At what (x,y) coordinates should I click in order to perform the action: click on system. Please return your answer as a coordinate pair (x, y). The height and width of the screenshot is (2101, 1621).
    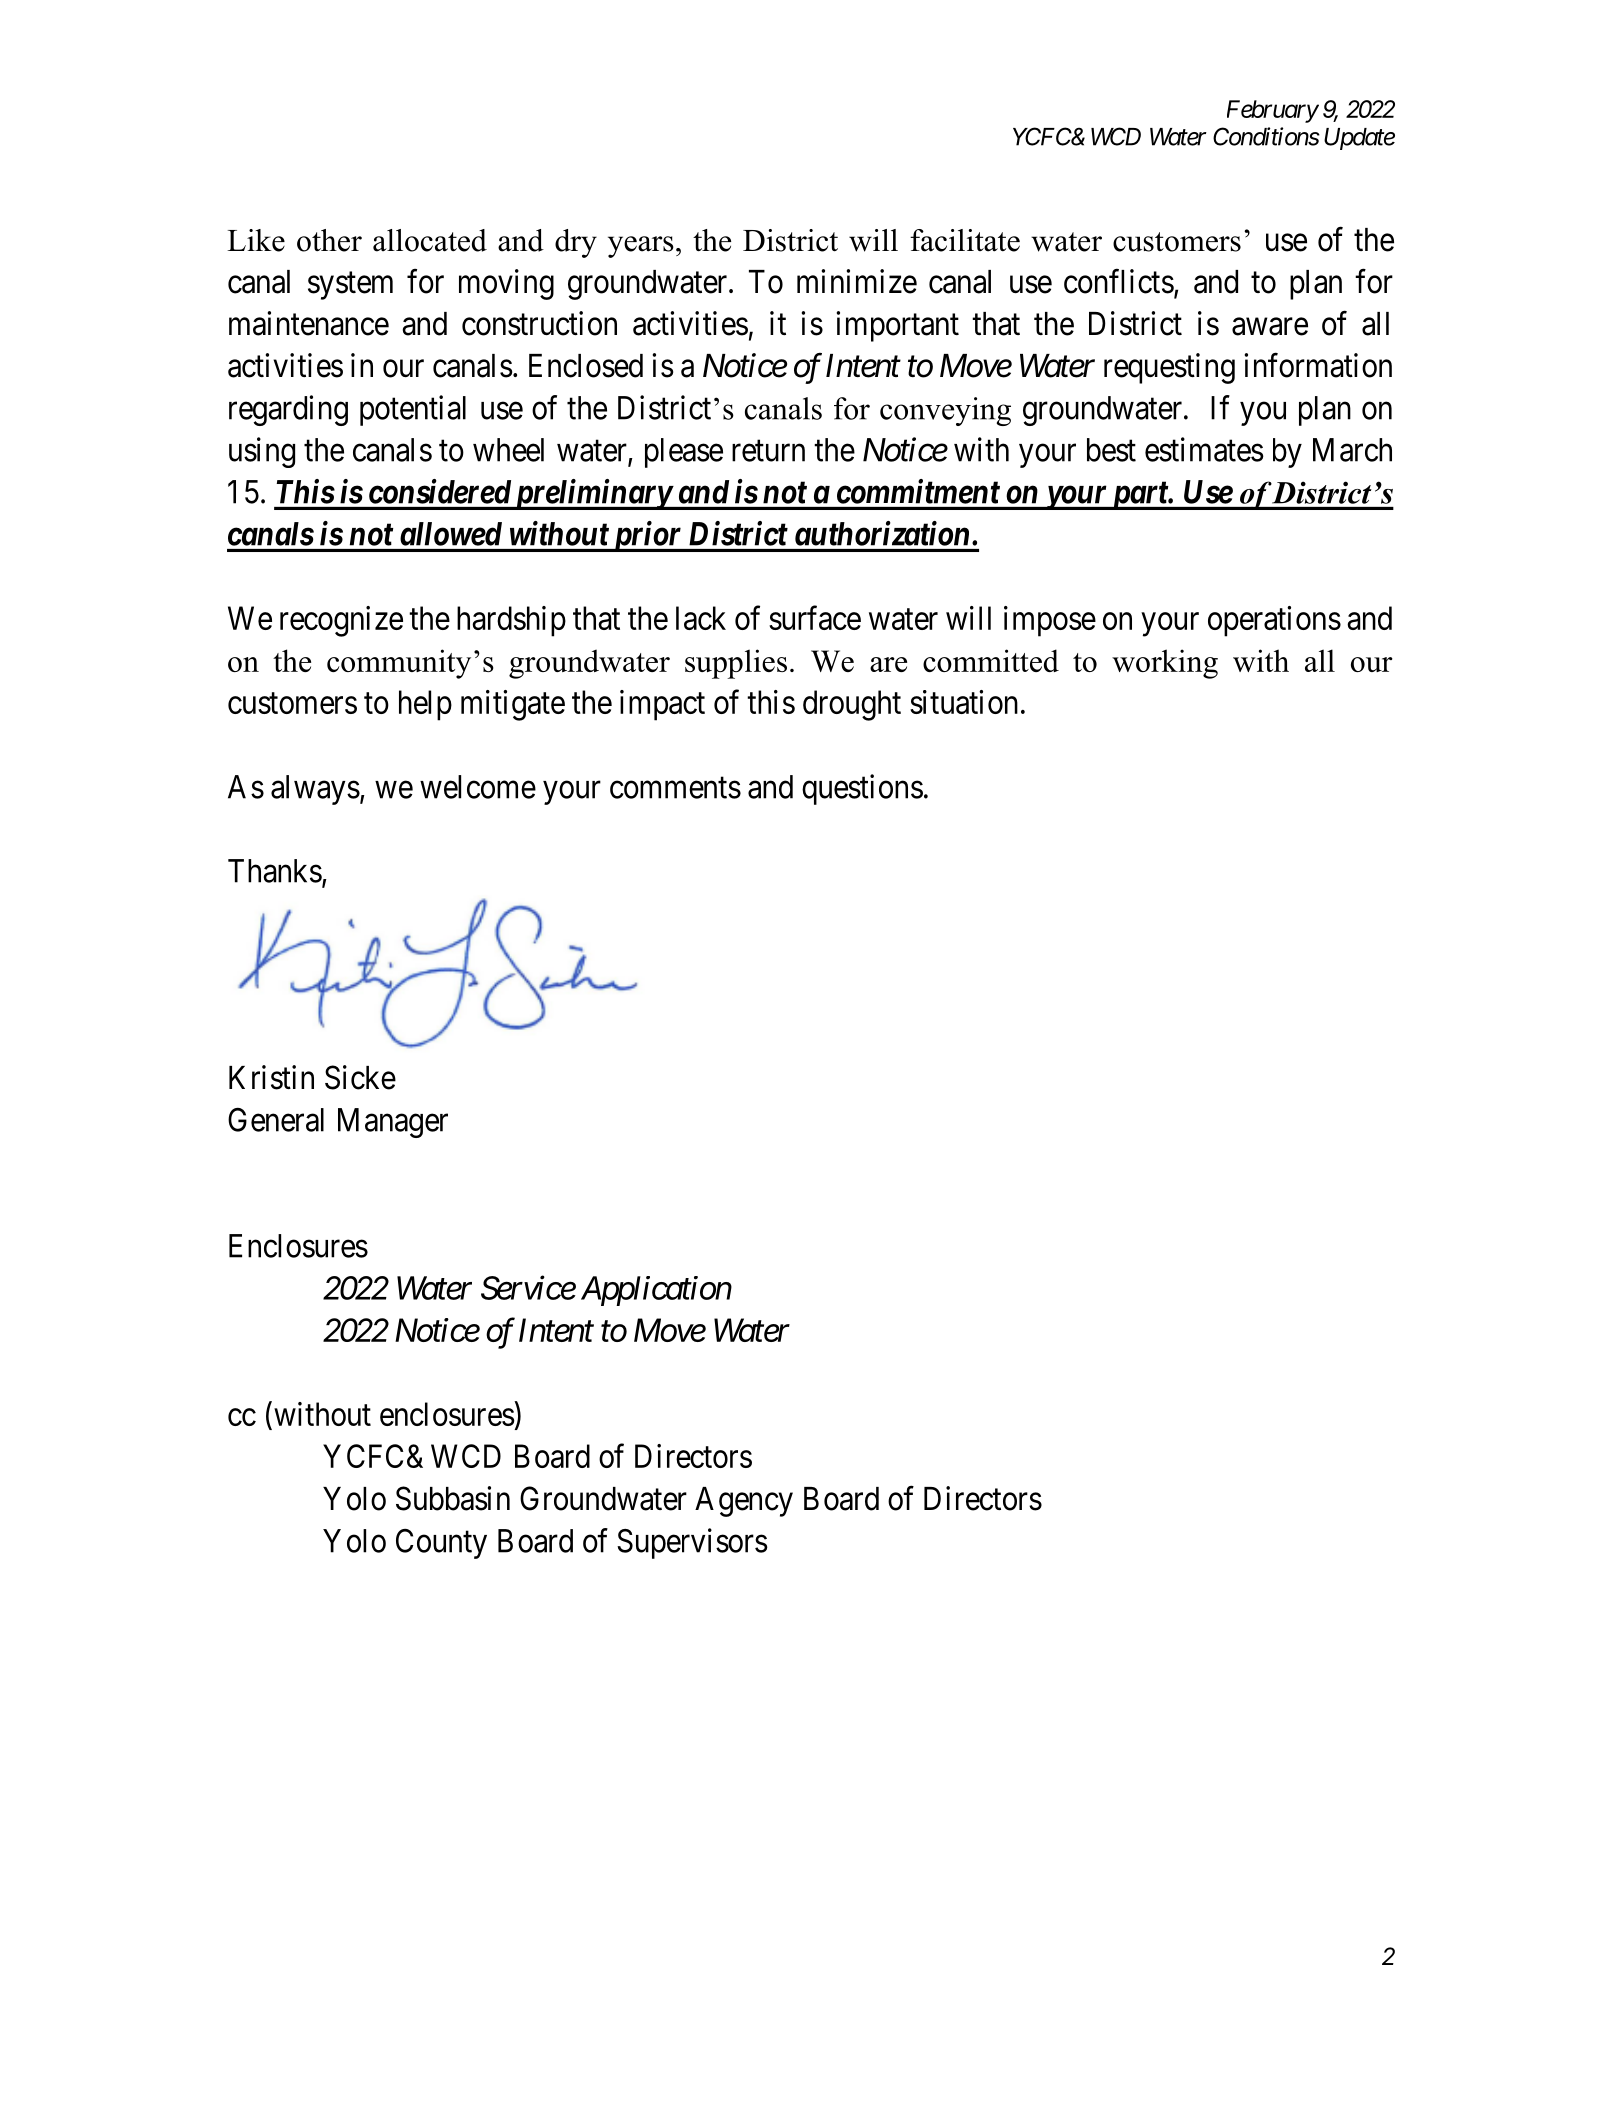
    Looking at the image, I should click on (350, 286).
